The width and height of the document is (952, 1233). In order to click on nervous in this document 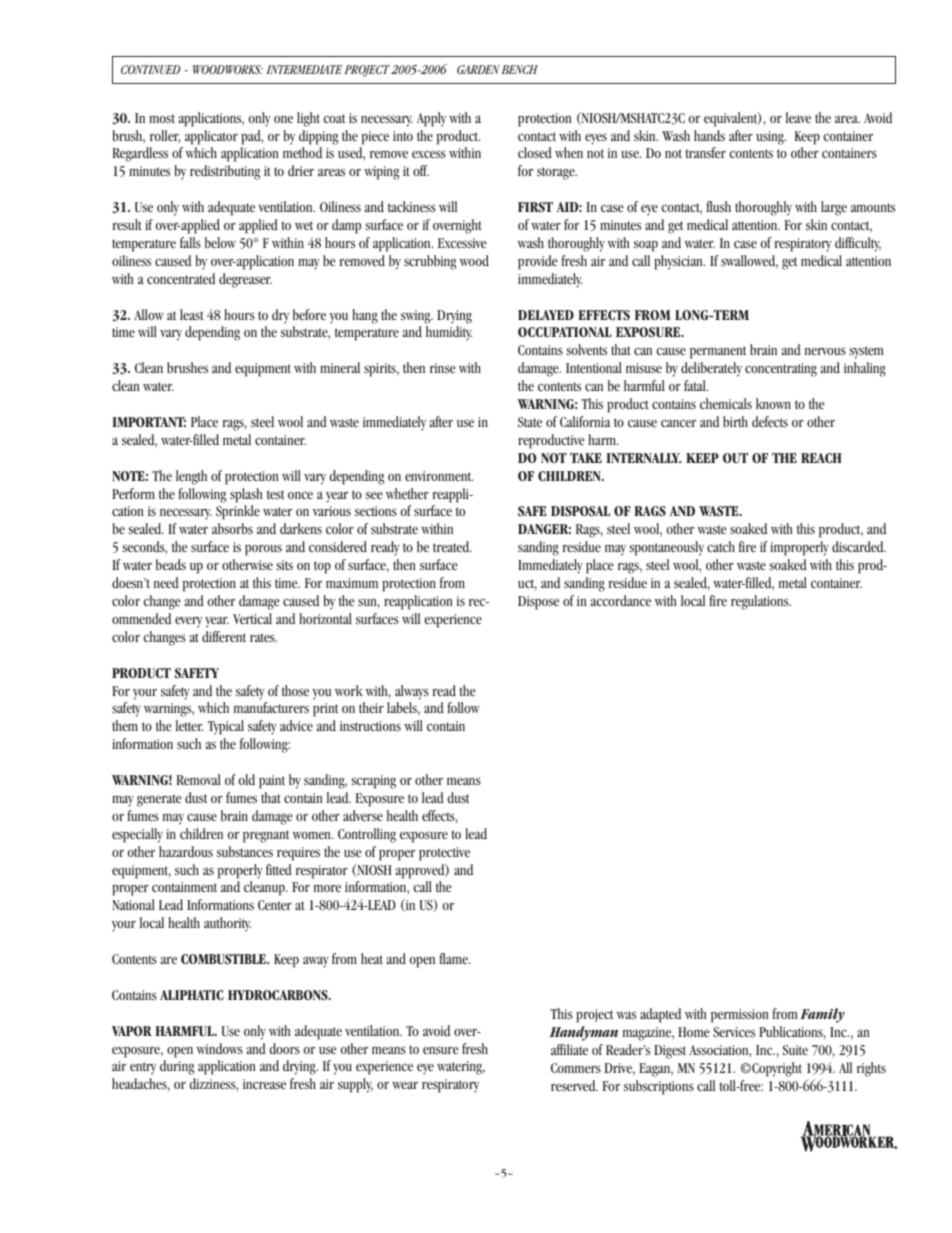, I will do `click(825, 351)`.
